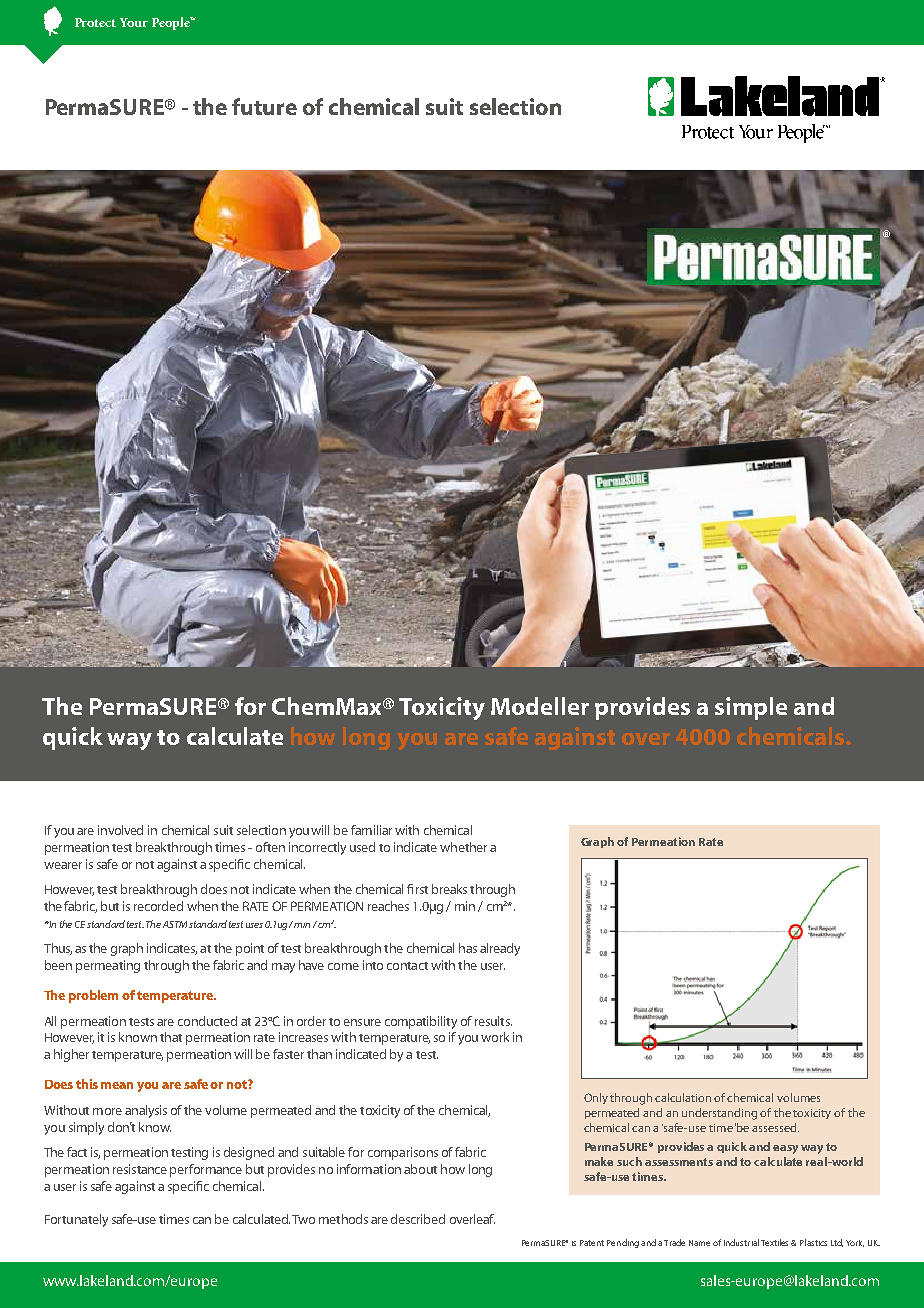 Image resolution: width=924 pixels, height=1308 pixels. I want to click on simple, so click(751, 708).
